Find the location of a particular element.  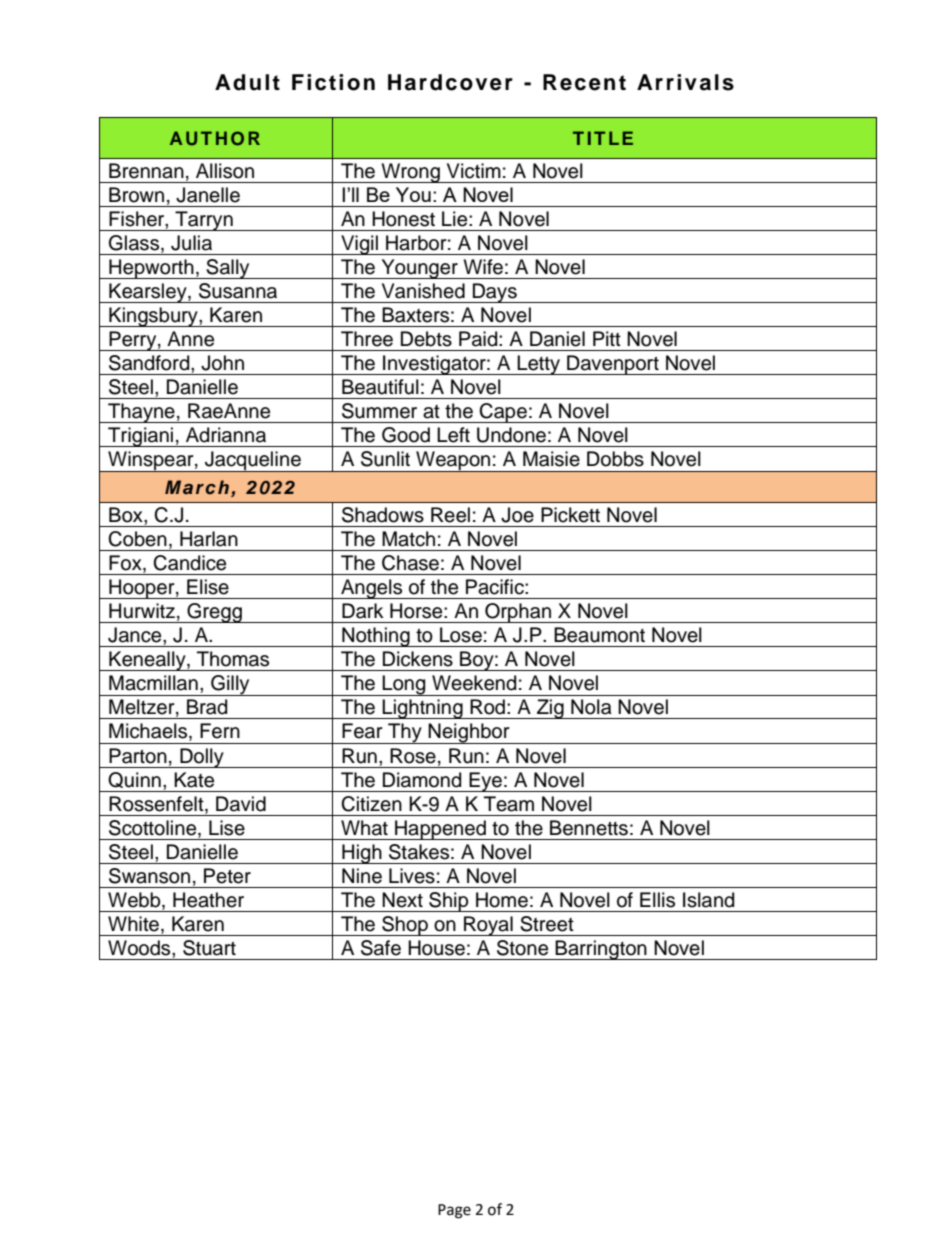

Barrington is located at coordinates (601, 950).
